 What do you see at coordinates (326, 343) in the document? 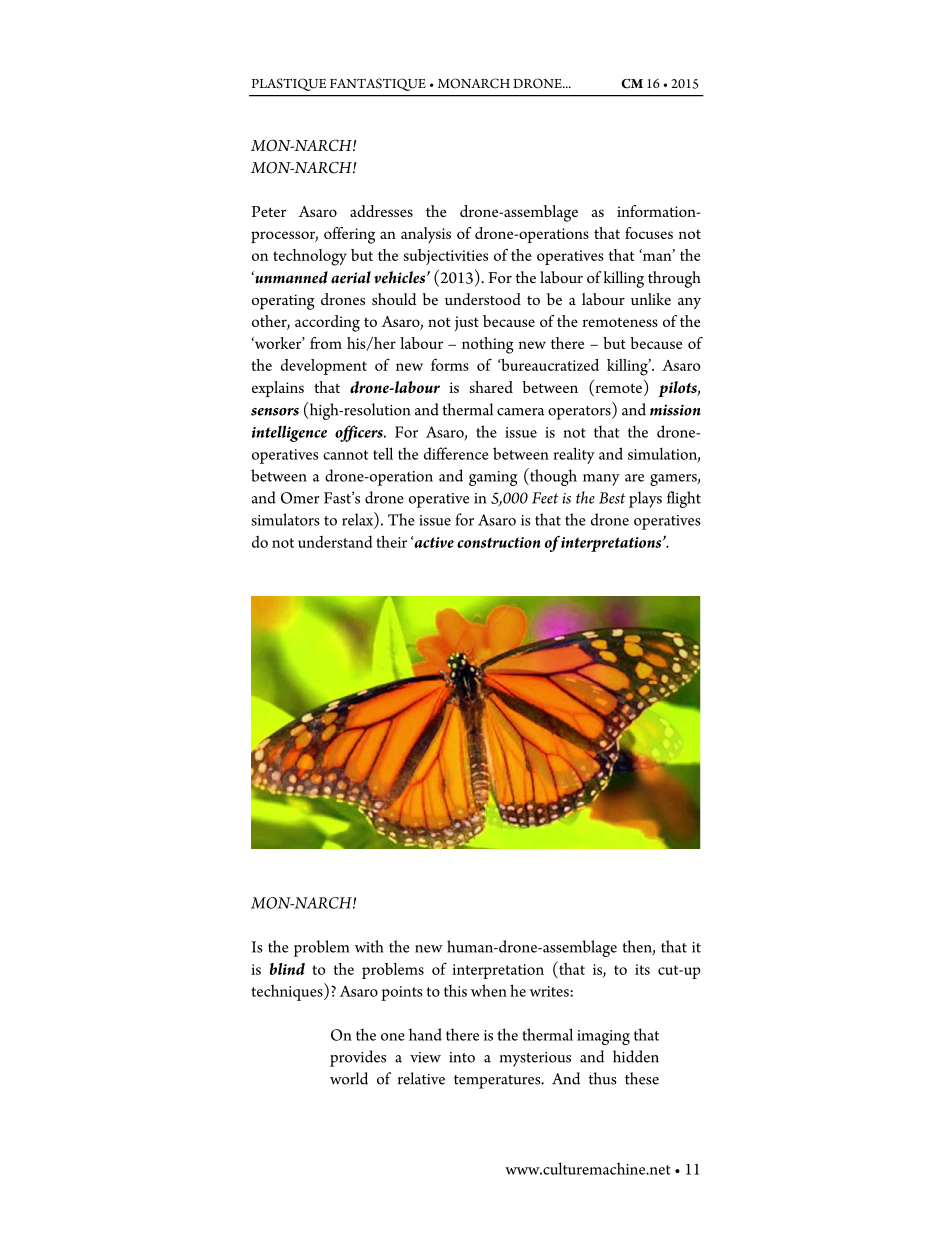
I see `from` at bounding box center [326, 343].
